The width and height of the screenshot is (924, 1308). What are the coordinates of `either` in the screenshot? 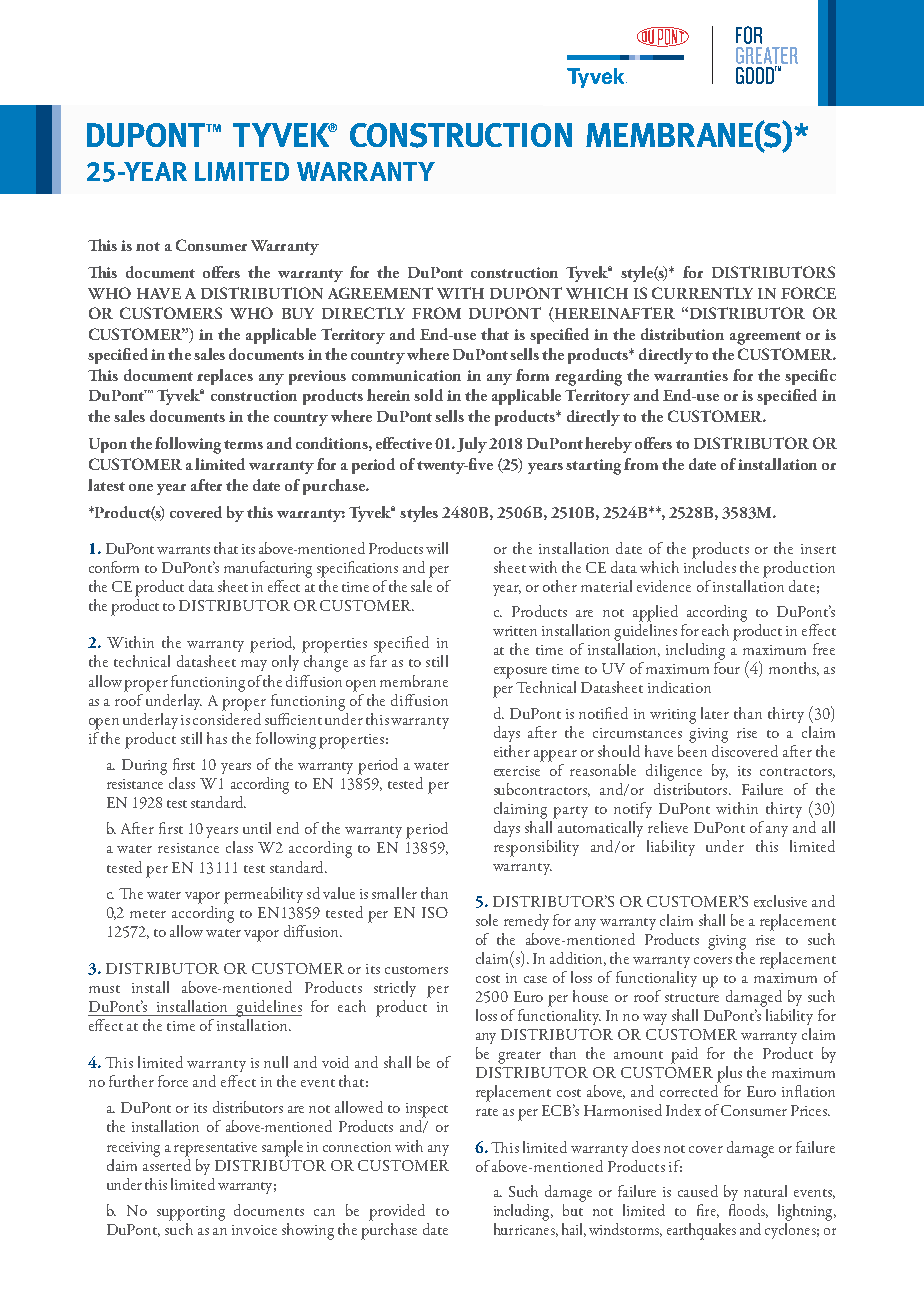 It's located at (512, 751).
